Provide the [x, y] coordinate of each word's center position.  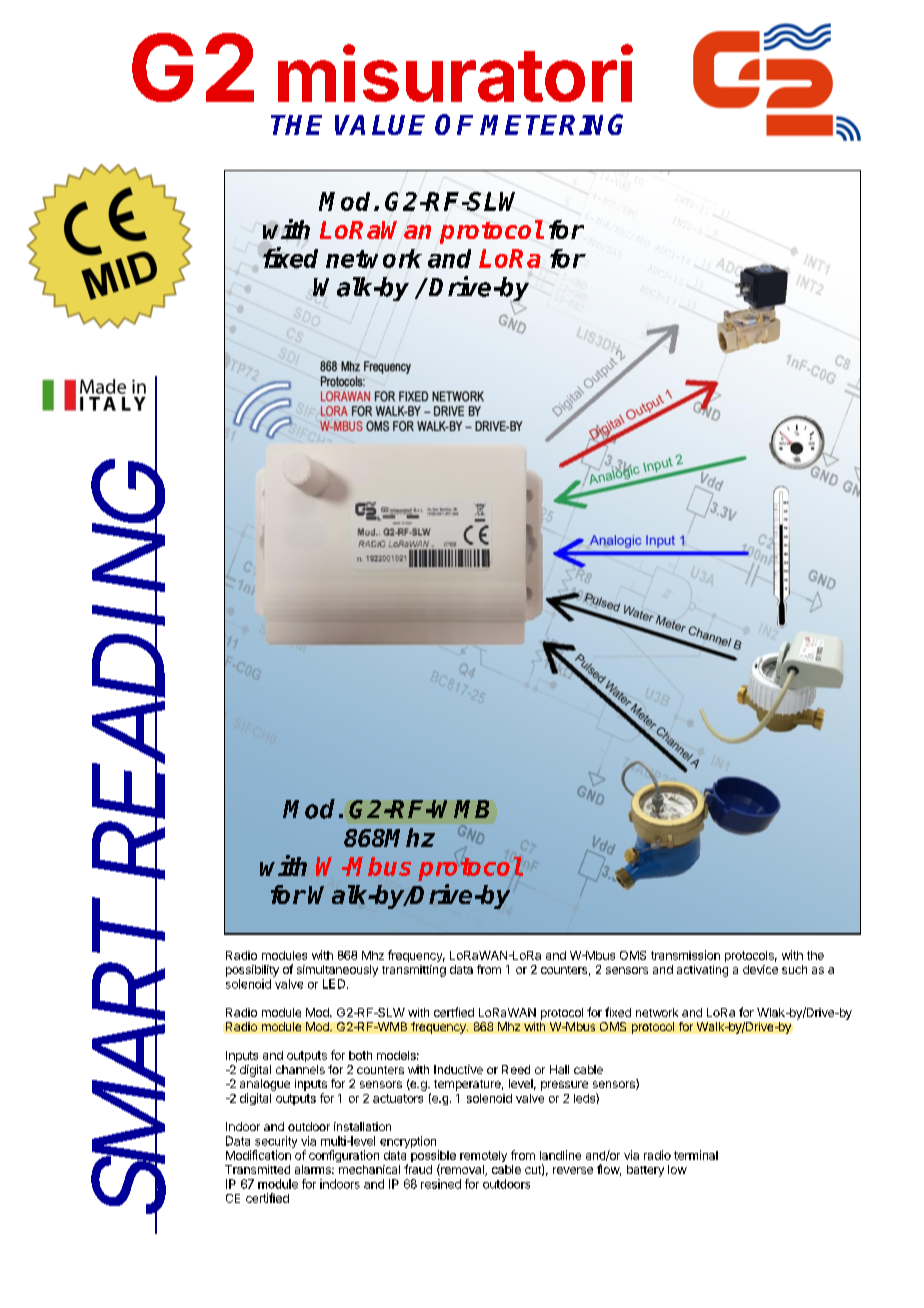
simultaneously [337, 971]
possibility [252, 971]
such [794, 969]
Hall [559, 1069]
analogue [265, 1086]
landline [560, 1155]
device [760, 969]
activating [702, 971]
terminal [696, 1155]
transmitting [414, 971]
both [360, 1055]
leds [585, 1098]
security [275, 1143]
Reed [516, 1069]
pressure [564, 1086]
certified [267, 1198]
